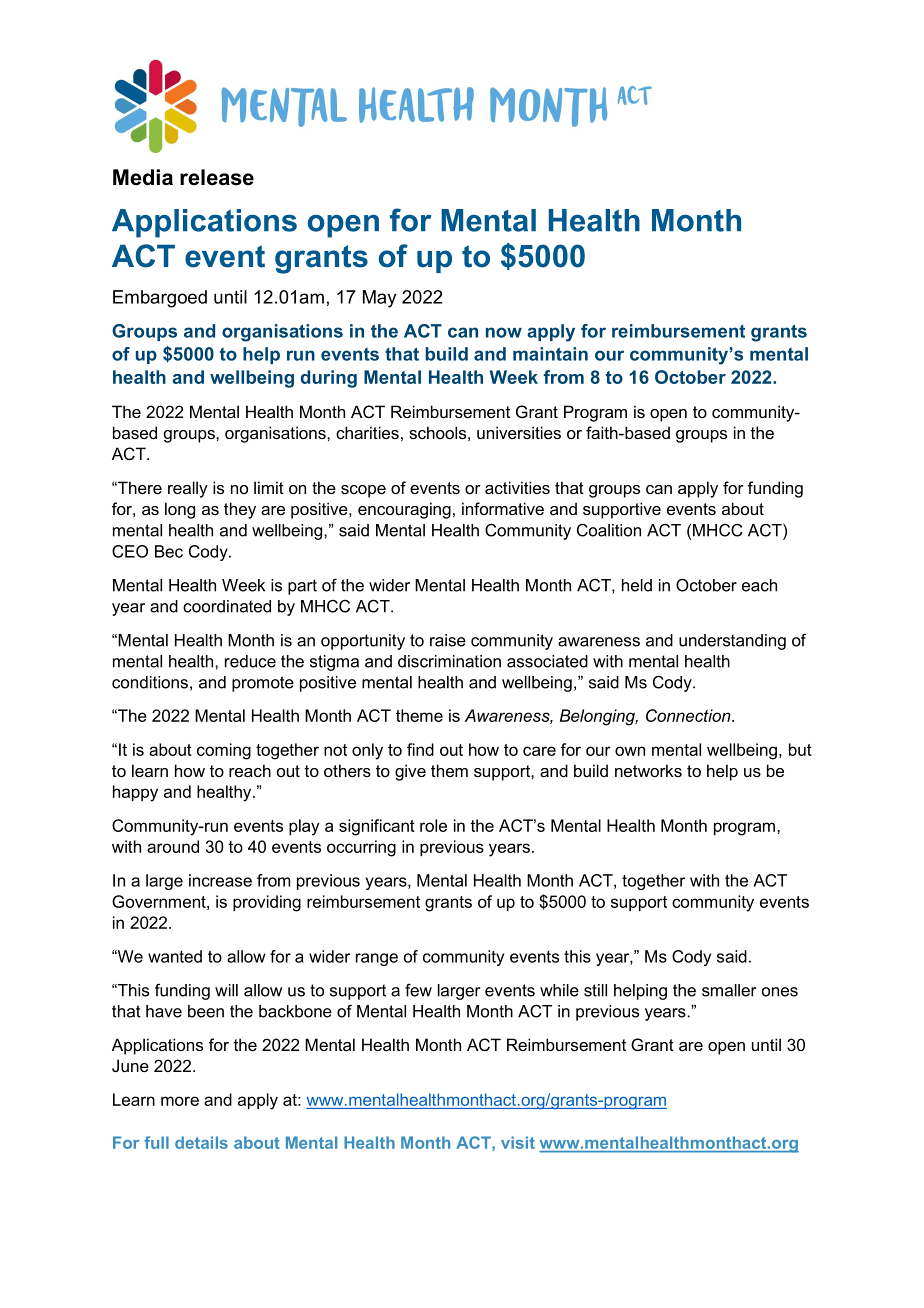  What do you see at coordinates (188, 489) in the page?
I see `really` at bounding box center [188, 489].
